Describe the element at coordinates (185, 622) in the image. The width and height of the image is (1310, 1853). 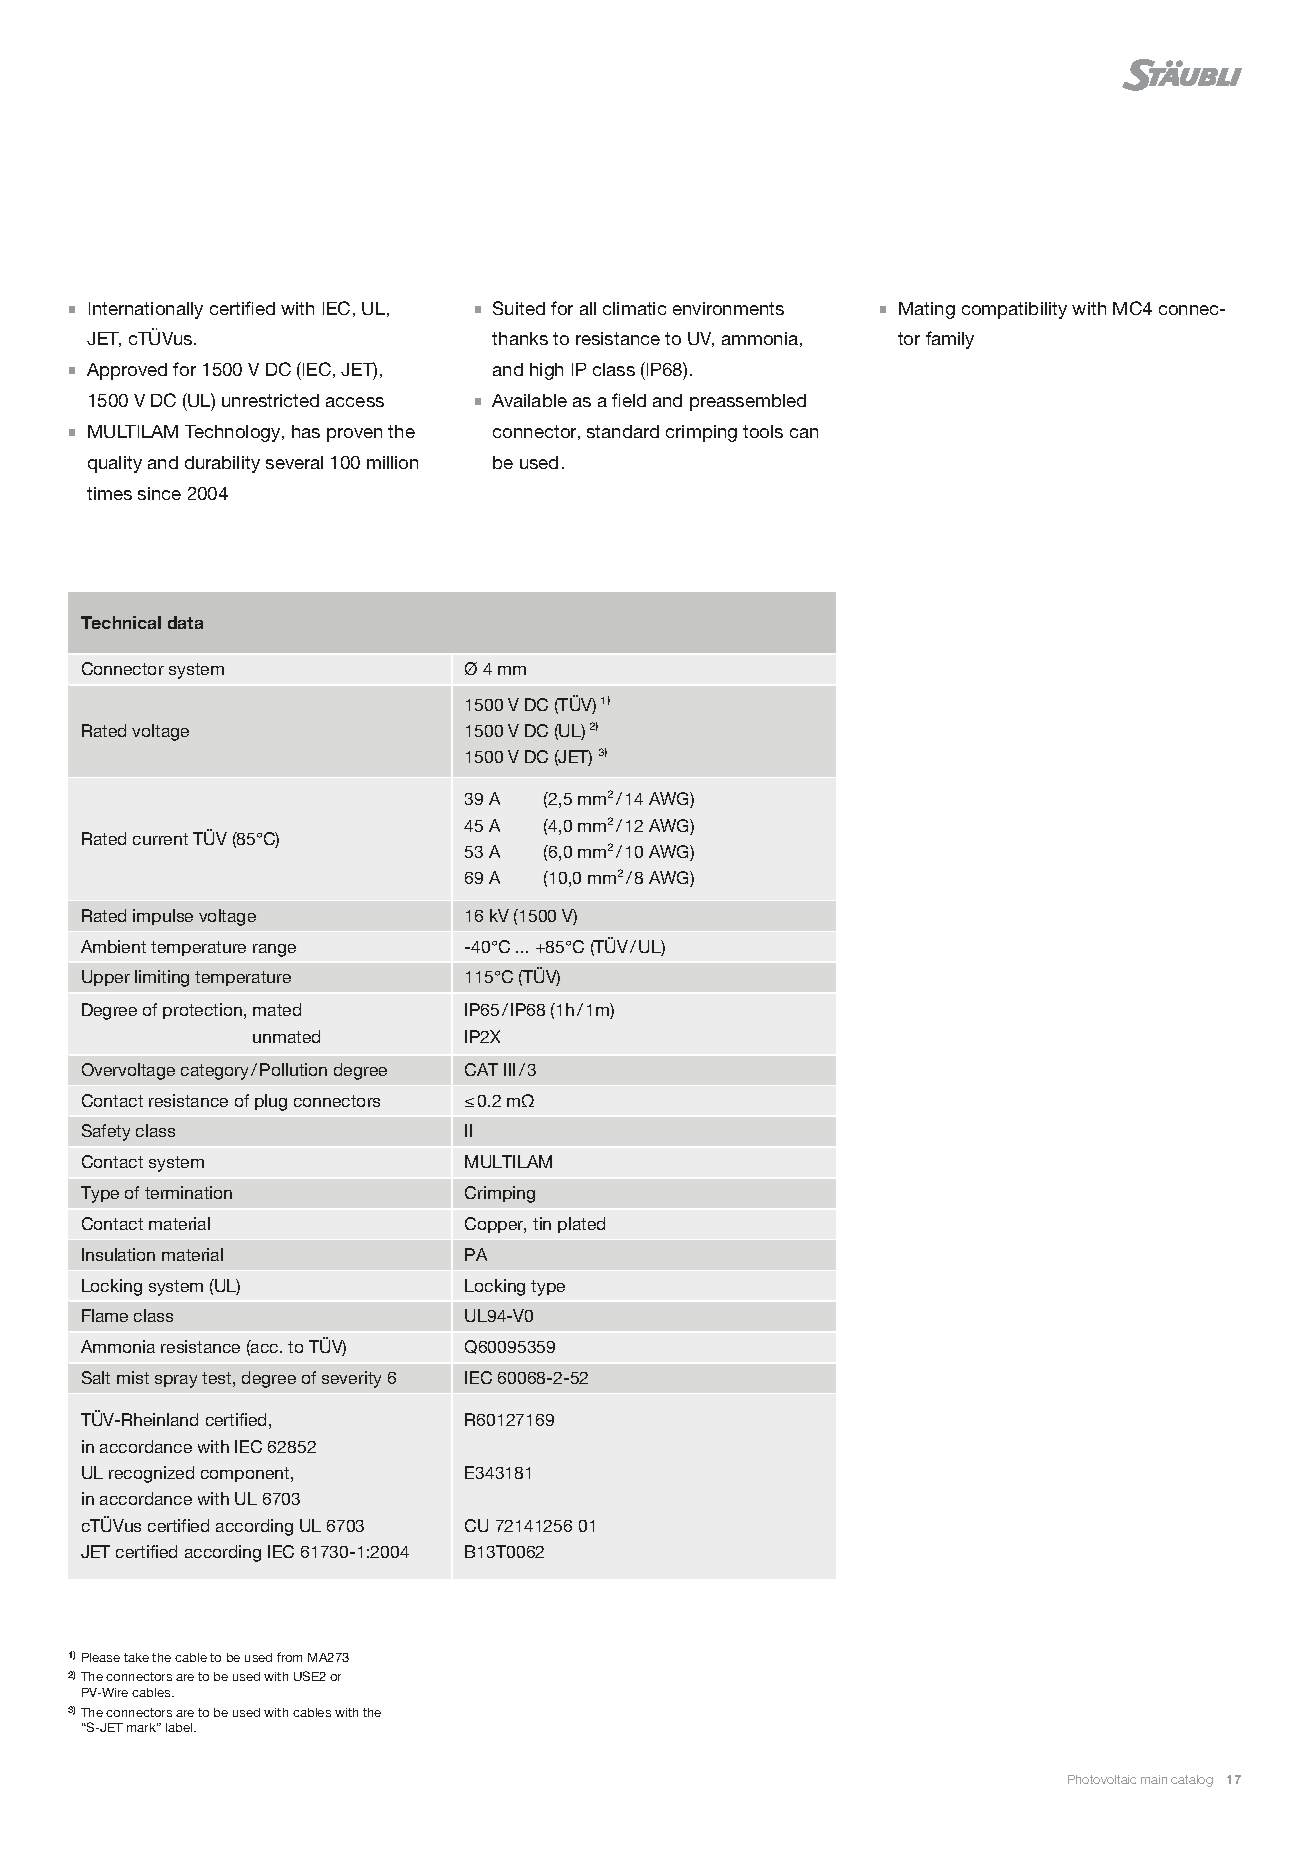
I see `data` at that location.
